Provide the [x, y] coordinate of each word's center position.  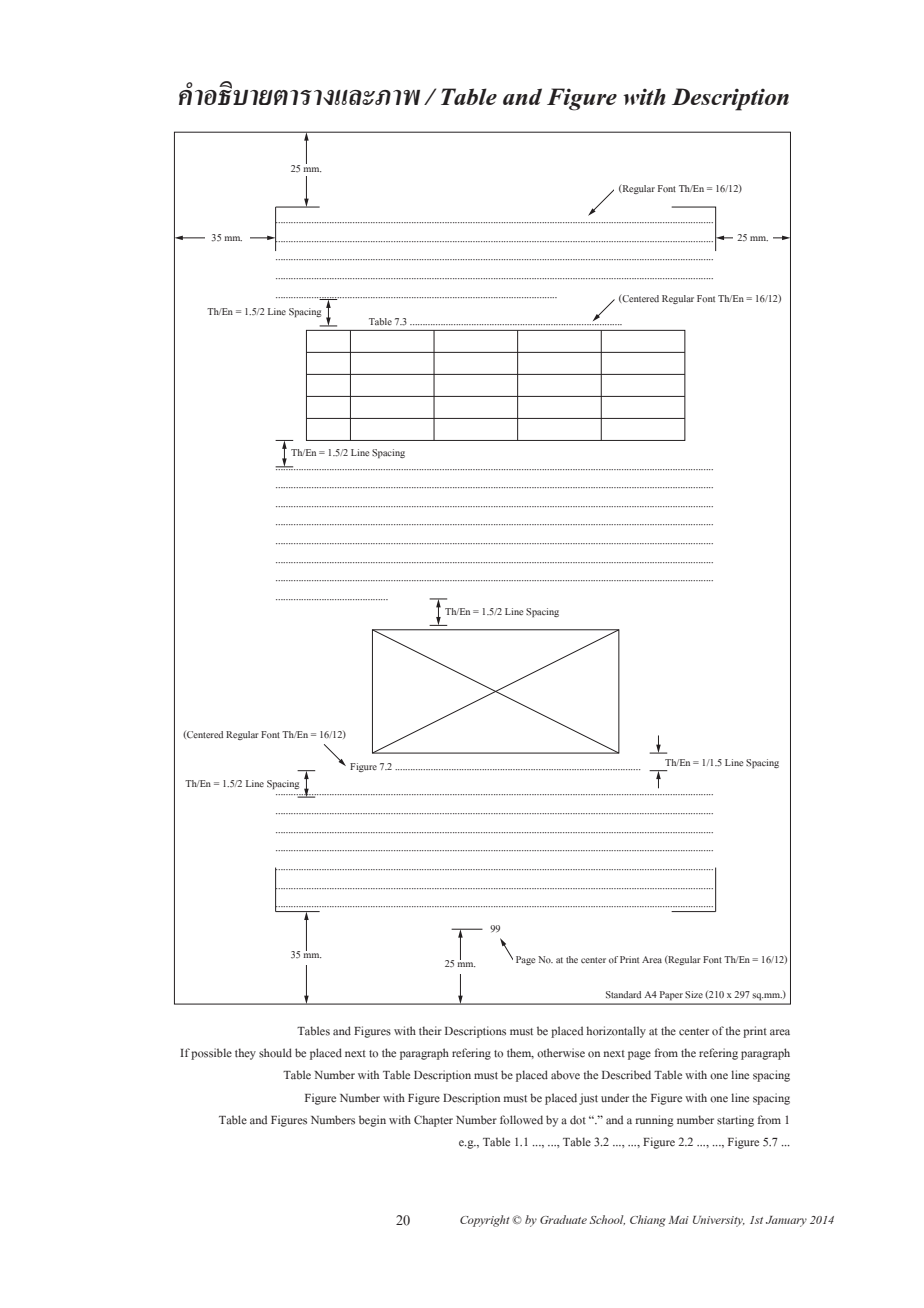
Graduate [563, 1219]
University [719, 1221]
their [430, 1031]
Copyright [485, 1221]
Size [694, 995]
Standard [623, 995]
